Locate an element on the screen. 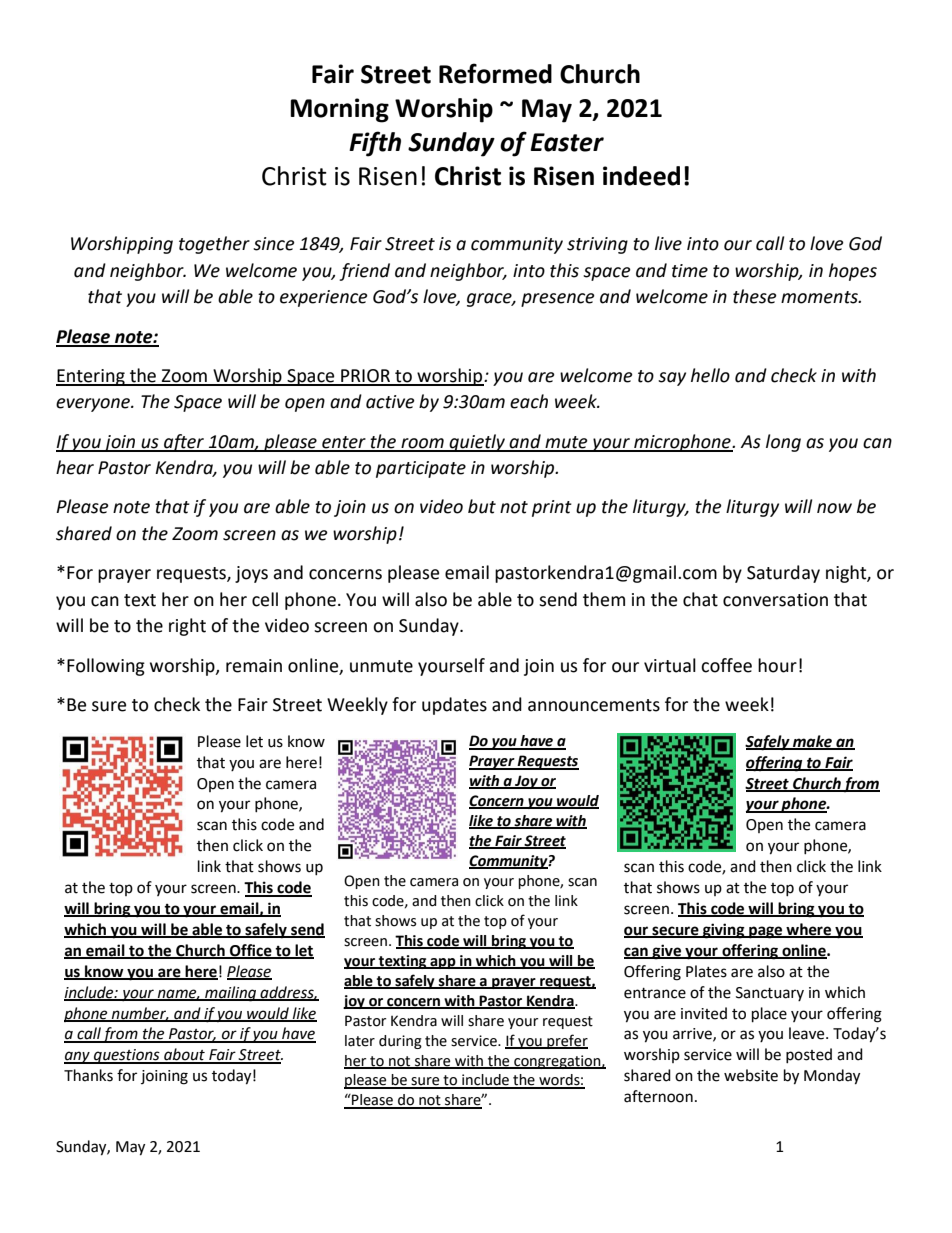 This screenshot has height=1233, width=952. but is located at coordinates (482, 506).
